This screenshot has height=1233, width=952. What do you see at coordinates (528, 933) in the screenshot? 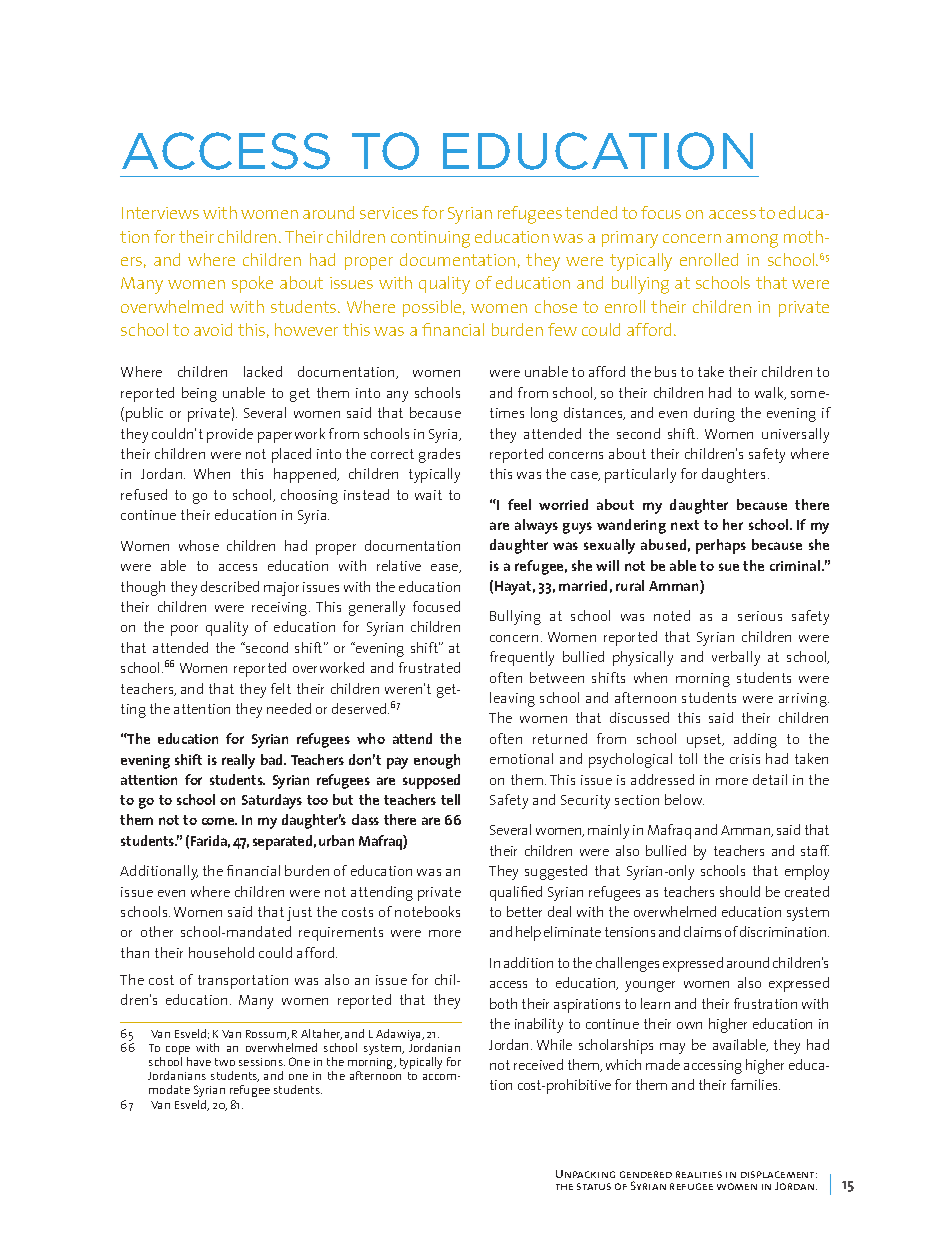
I see `help` at bounding box center [528, 933].
